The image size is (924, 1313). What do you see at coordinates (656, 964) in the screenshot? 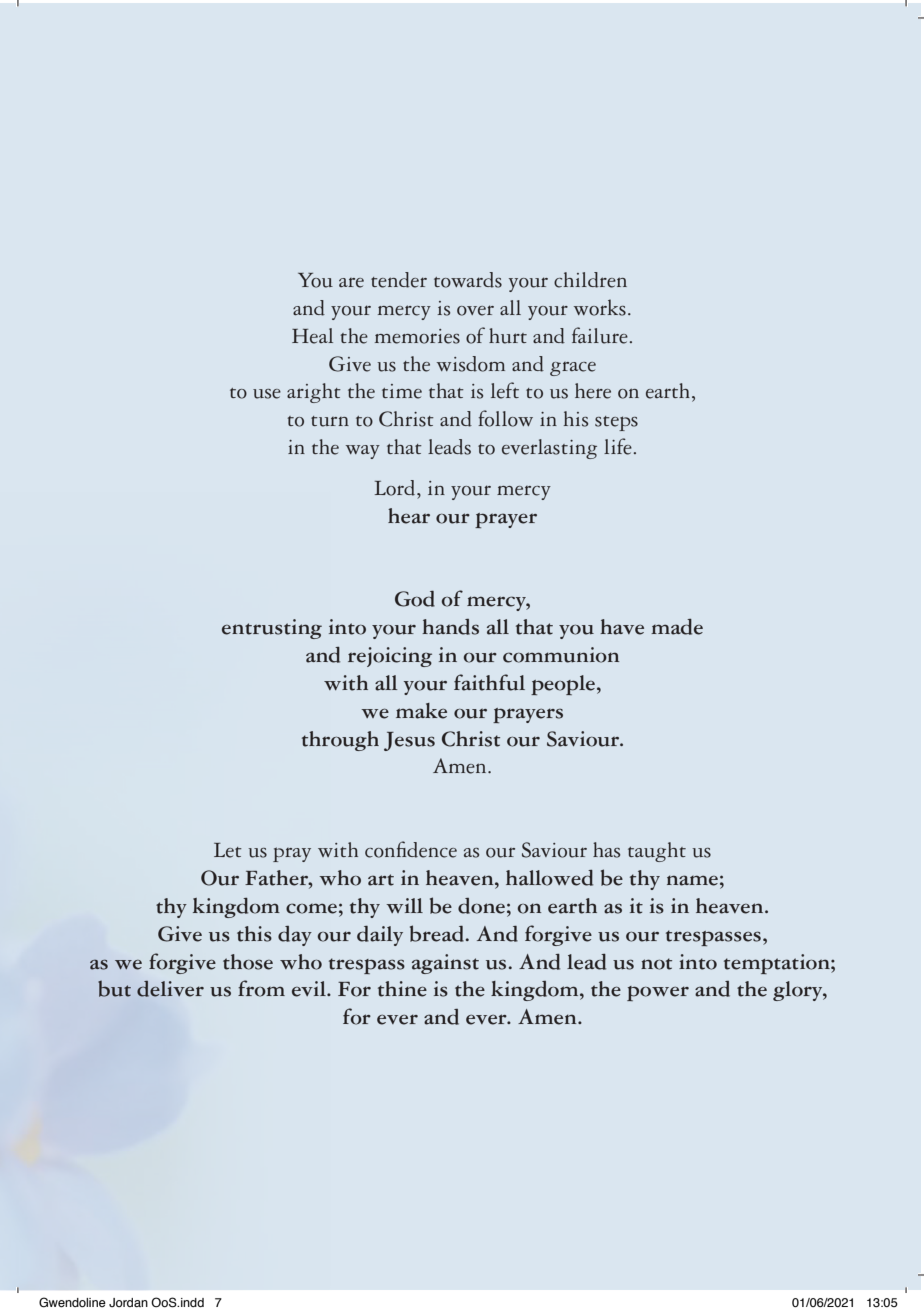
I see `not` at bounding box center [656, 964].
